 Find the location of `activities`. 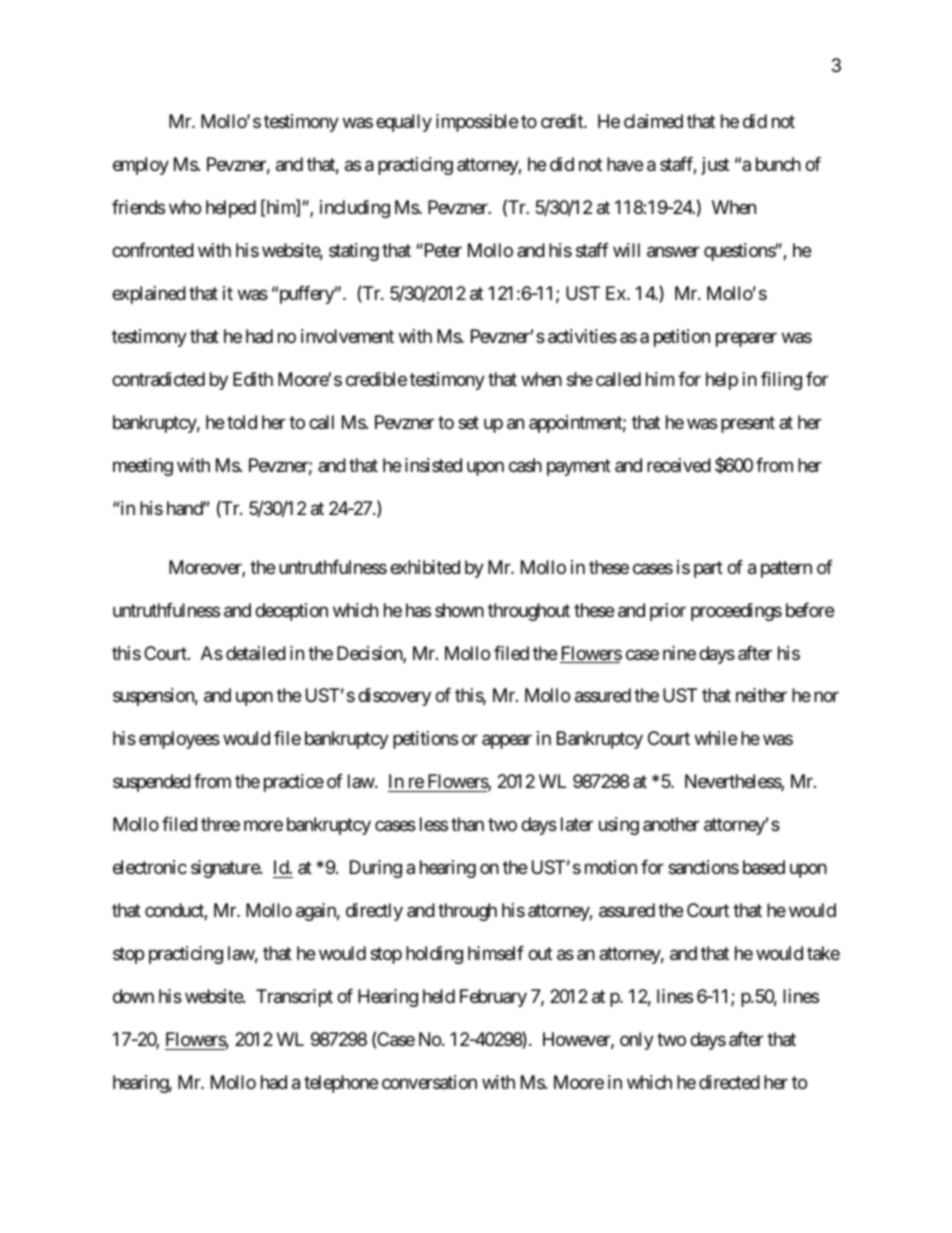

activities is located at coordinates (582, 336).
